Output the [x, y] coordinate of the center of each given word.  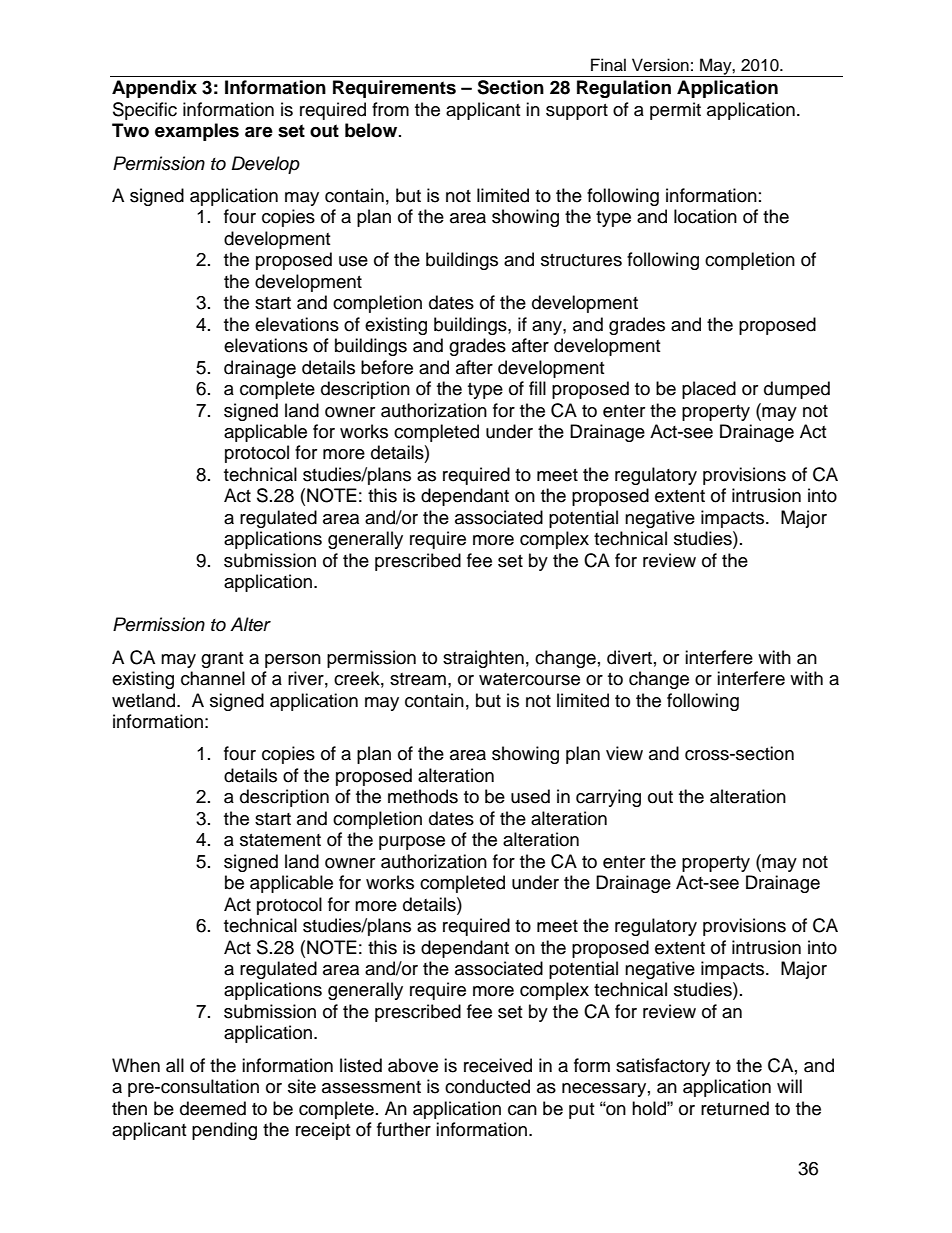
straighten [483, 659]
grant [222, 660]
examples [197, 132]
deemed [213, 1108]
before [387, 367]
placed [709, 390]
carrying [608, 798]
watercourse [529, 679]
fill [537, 388]
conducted [487, 1086]
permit [675, 111]
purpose [412, 843]
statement [280, 840]
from [390, 109]
